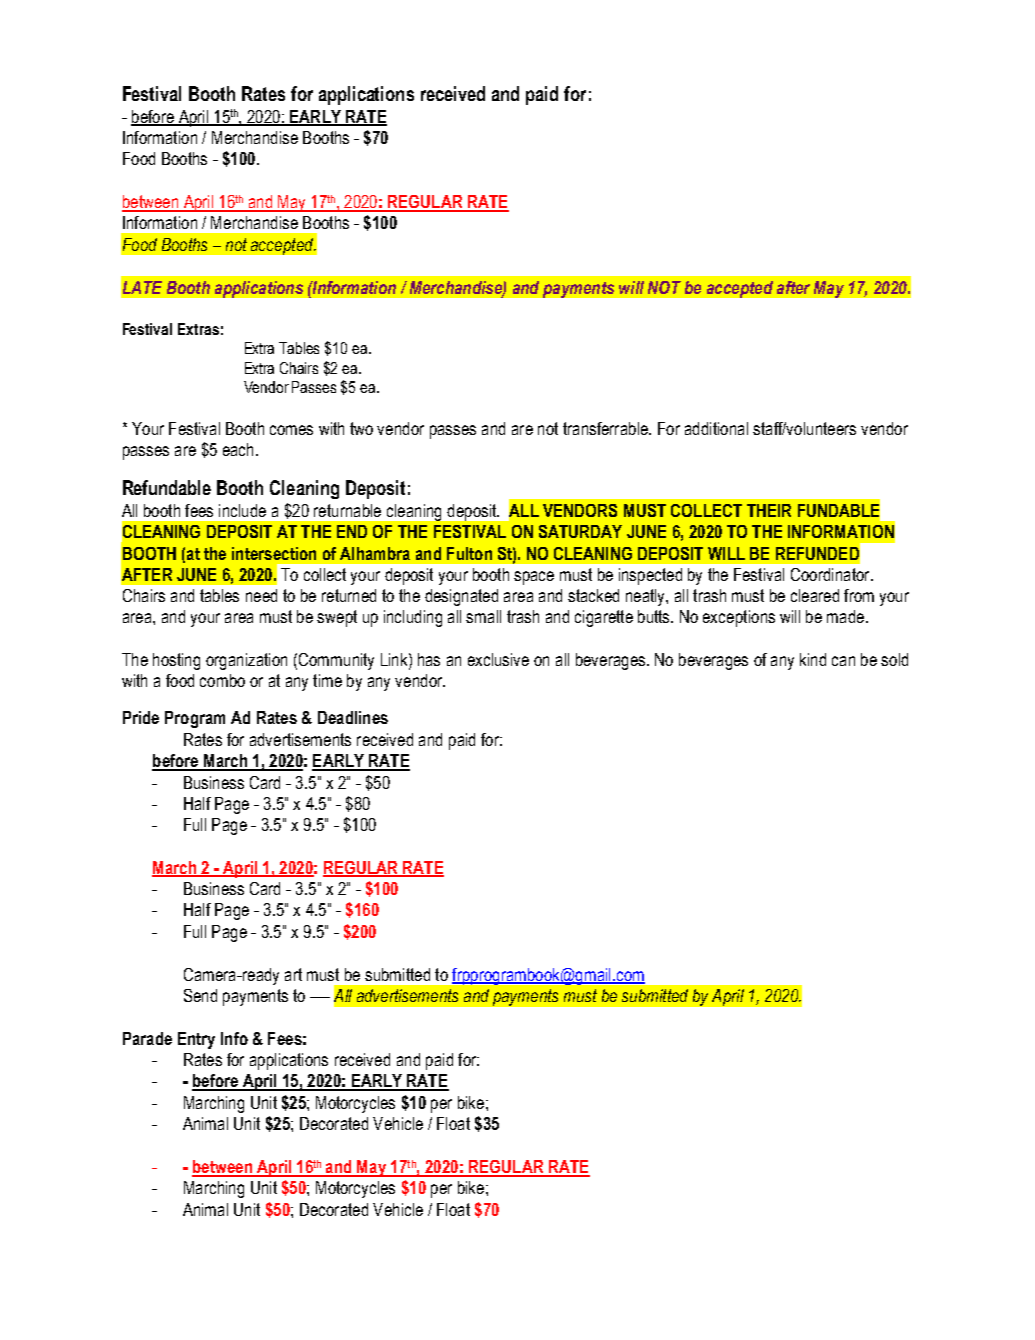 This screenshot has width=1035, height=1340. I want to click on Entry, so click(196, 1040).
